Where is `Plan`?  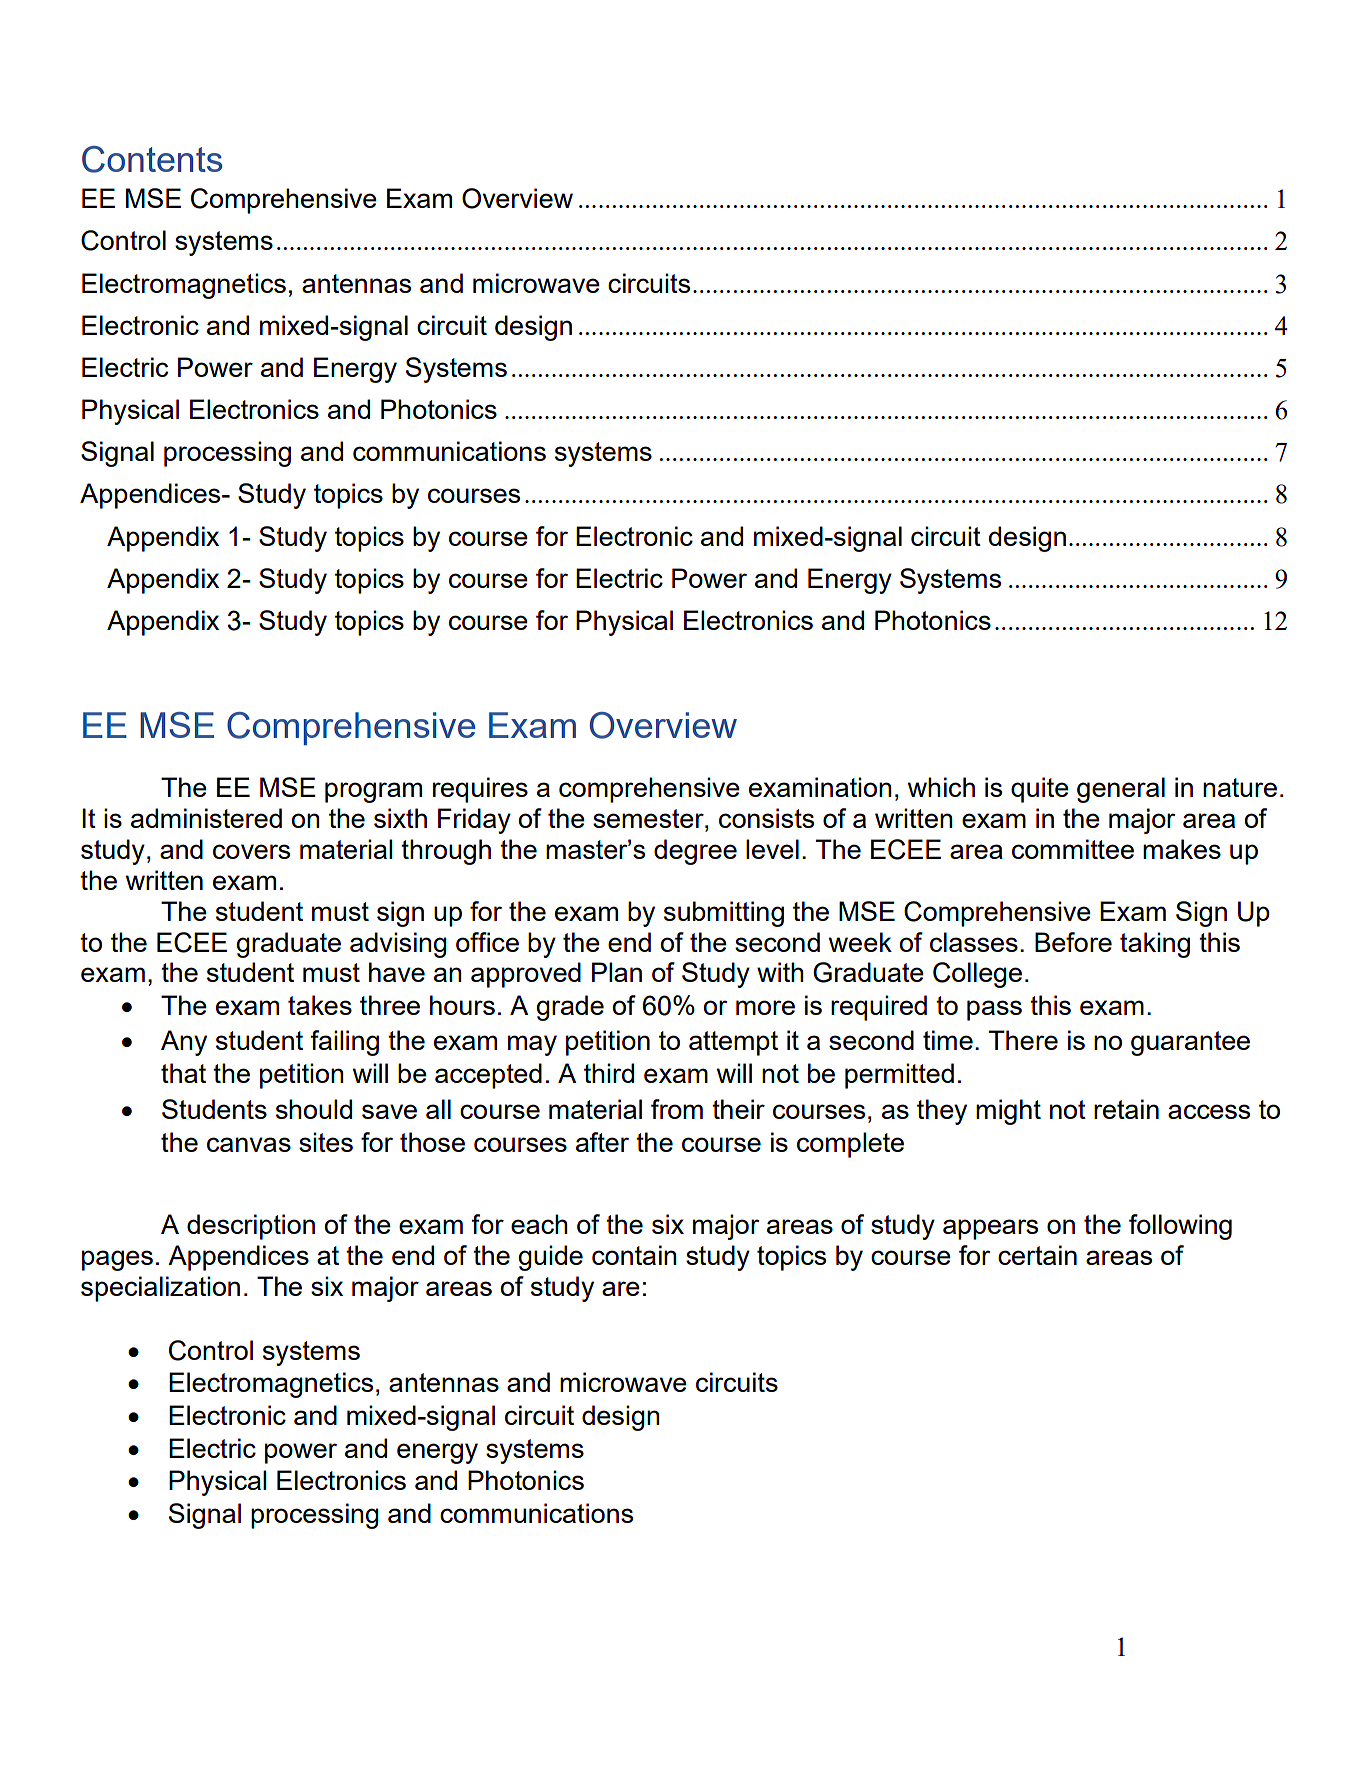
Plan is located at coordinates (617, 972).
